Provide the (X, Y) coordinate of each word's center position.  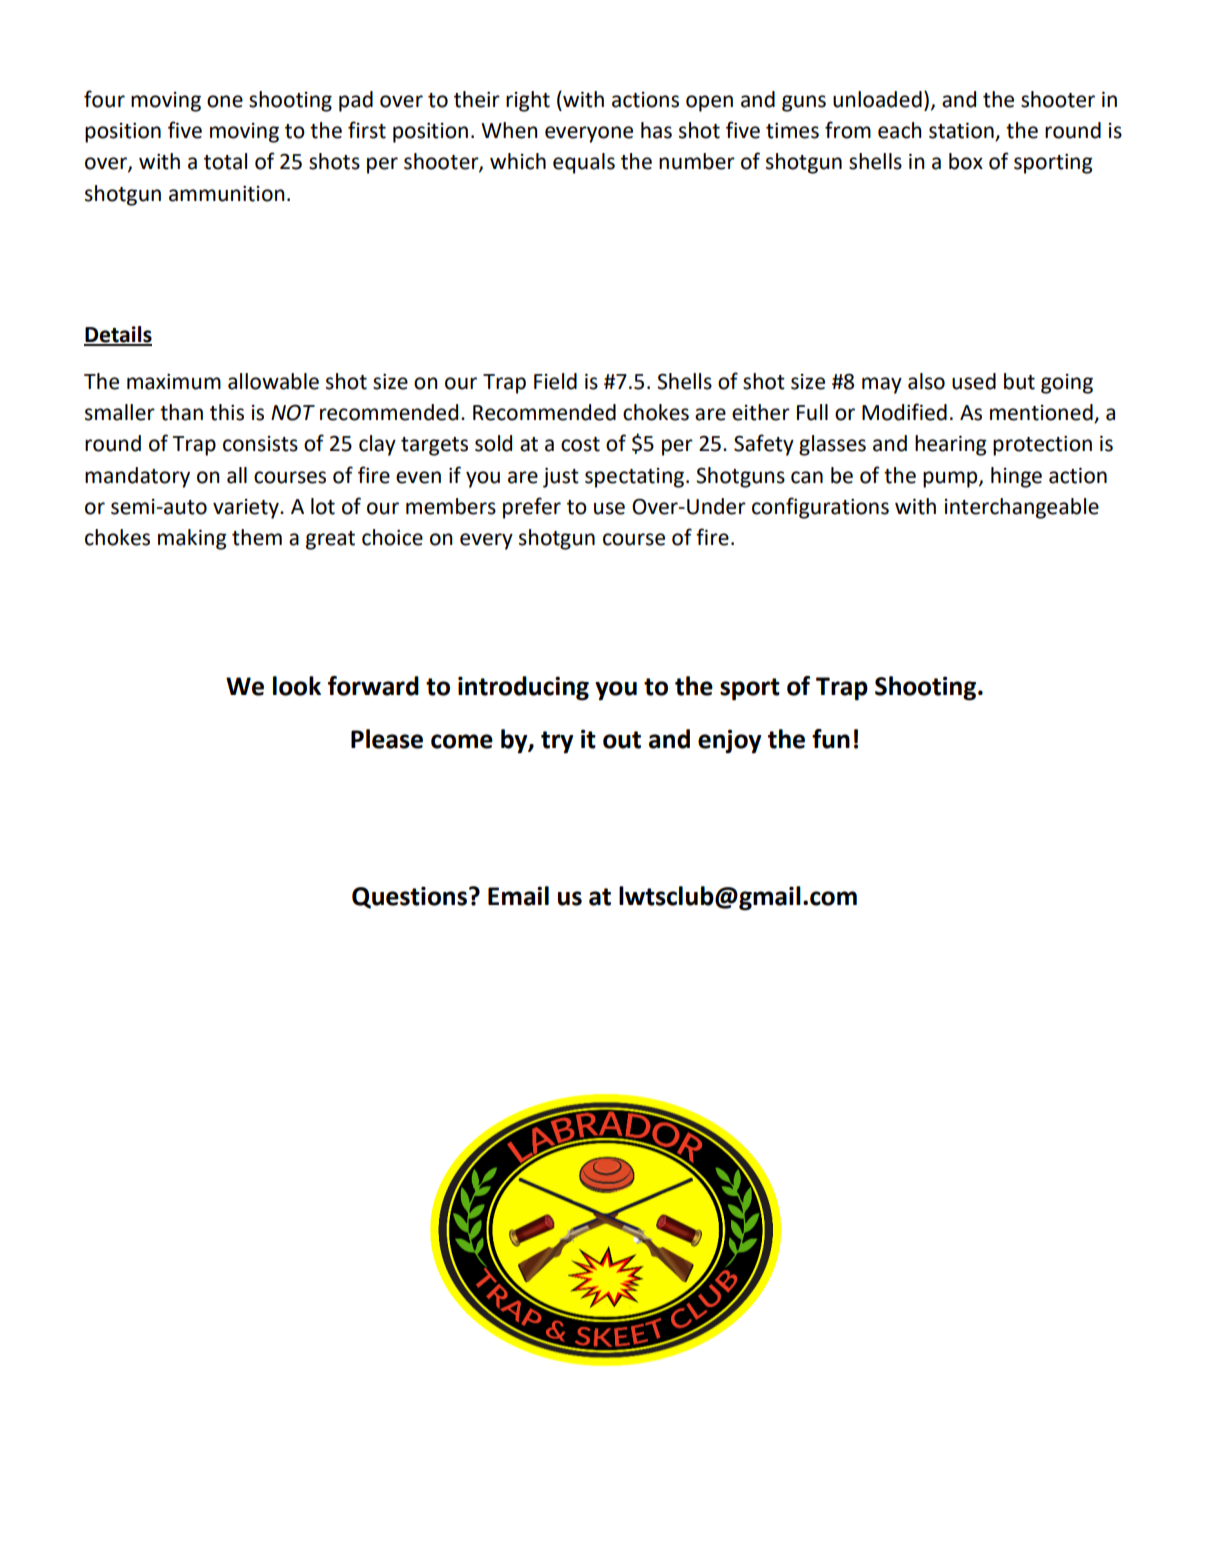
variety (247, 509)
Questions (409, 897)
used (974, 381)
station (962, 131)
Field (555, 381)
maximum (174, 382)
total (225, 161)
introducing (523, 688)
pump (951, 479)
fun (831, 739)
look (297, 686)
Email (518, 896)
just (561, 477)
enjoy (729, 741)
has (656, 130)
